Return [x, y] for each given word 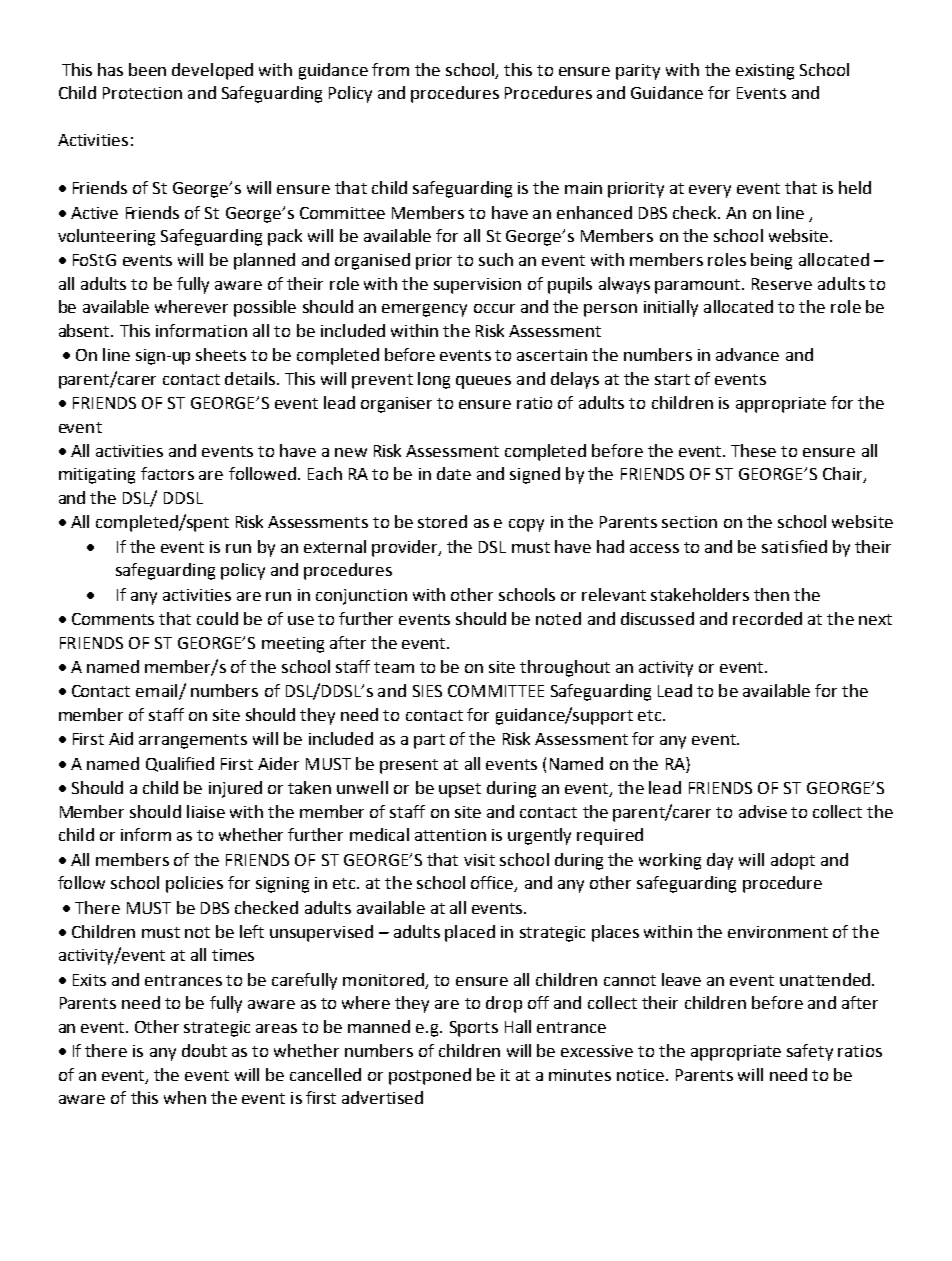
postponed [430, 1076]
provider [406, 548]
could [217, 618]
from [390, 69]
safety [810, 1052]
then [771, 594]
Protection [142, 93]
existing [765, 72]
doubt [204, 1050]
